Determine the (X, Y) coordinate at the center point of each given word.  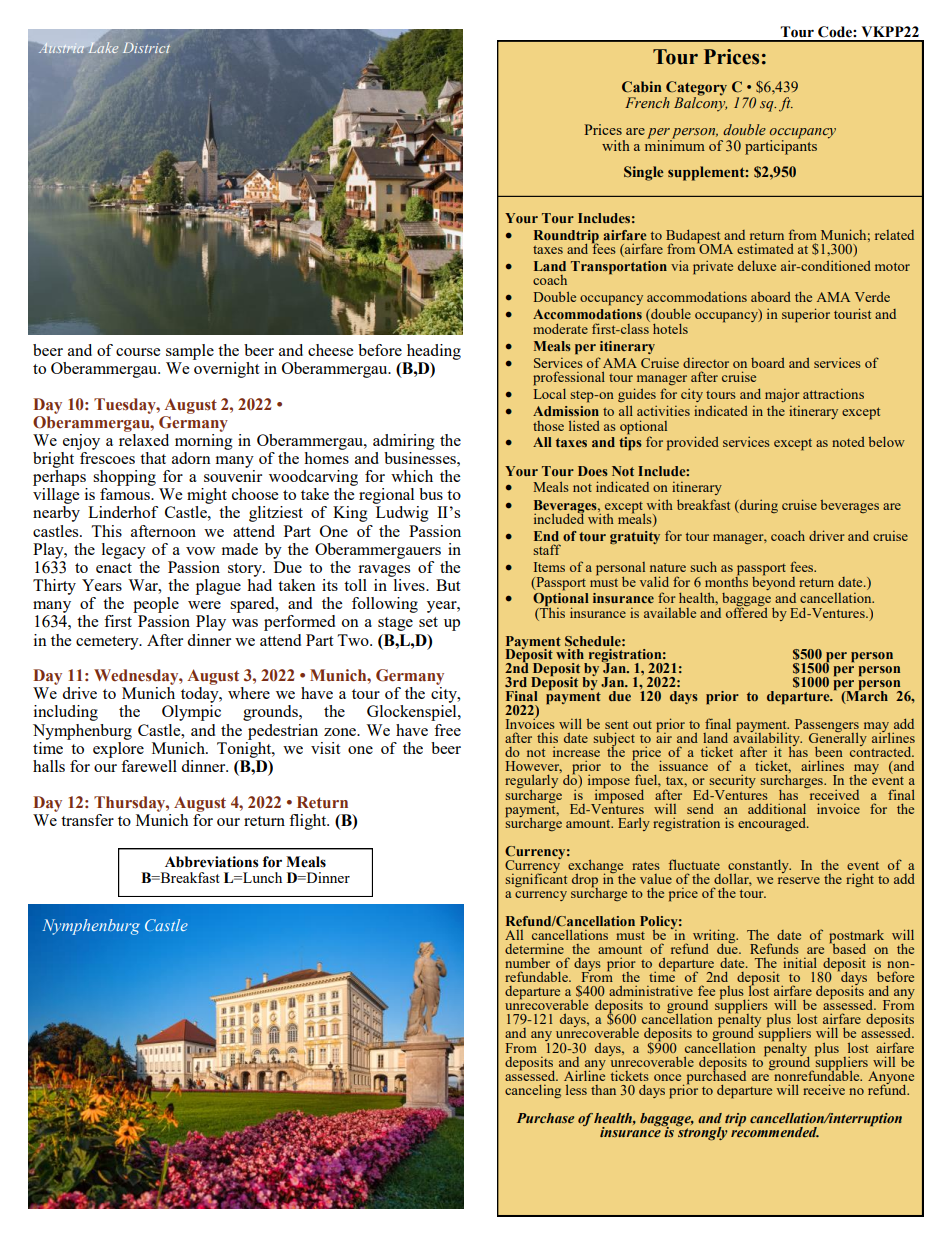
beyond (773, 582)
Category (696, 89)
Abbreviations (212, 862)
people (156, 605)
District (146, 47)
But (448, 585)
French (647, 102)
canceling (533, 1091)
